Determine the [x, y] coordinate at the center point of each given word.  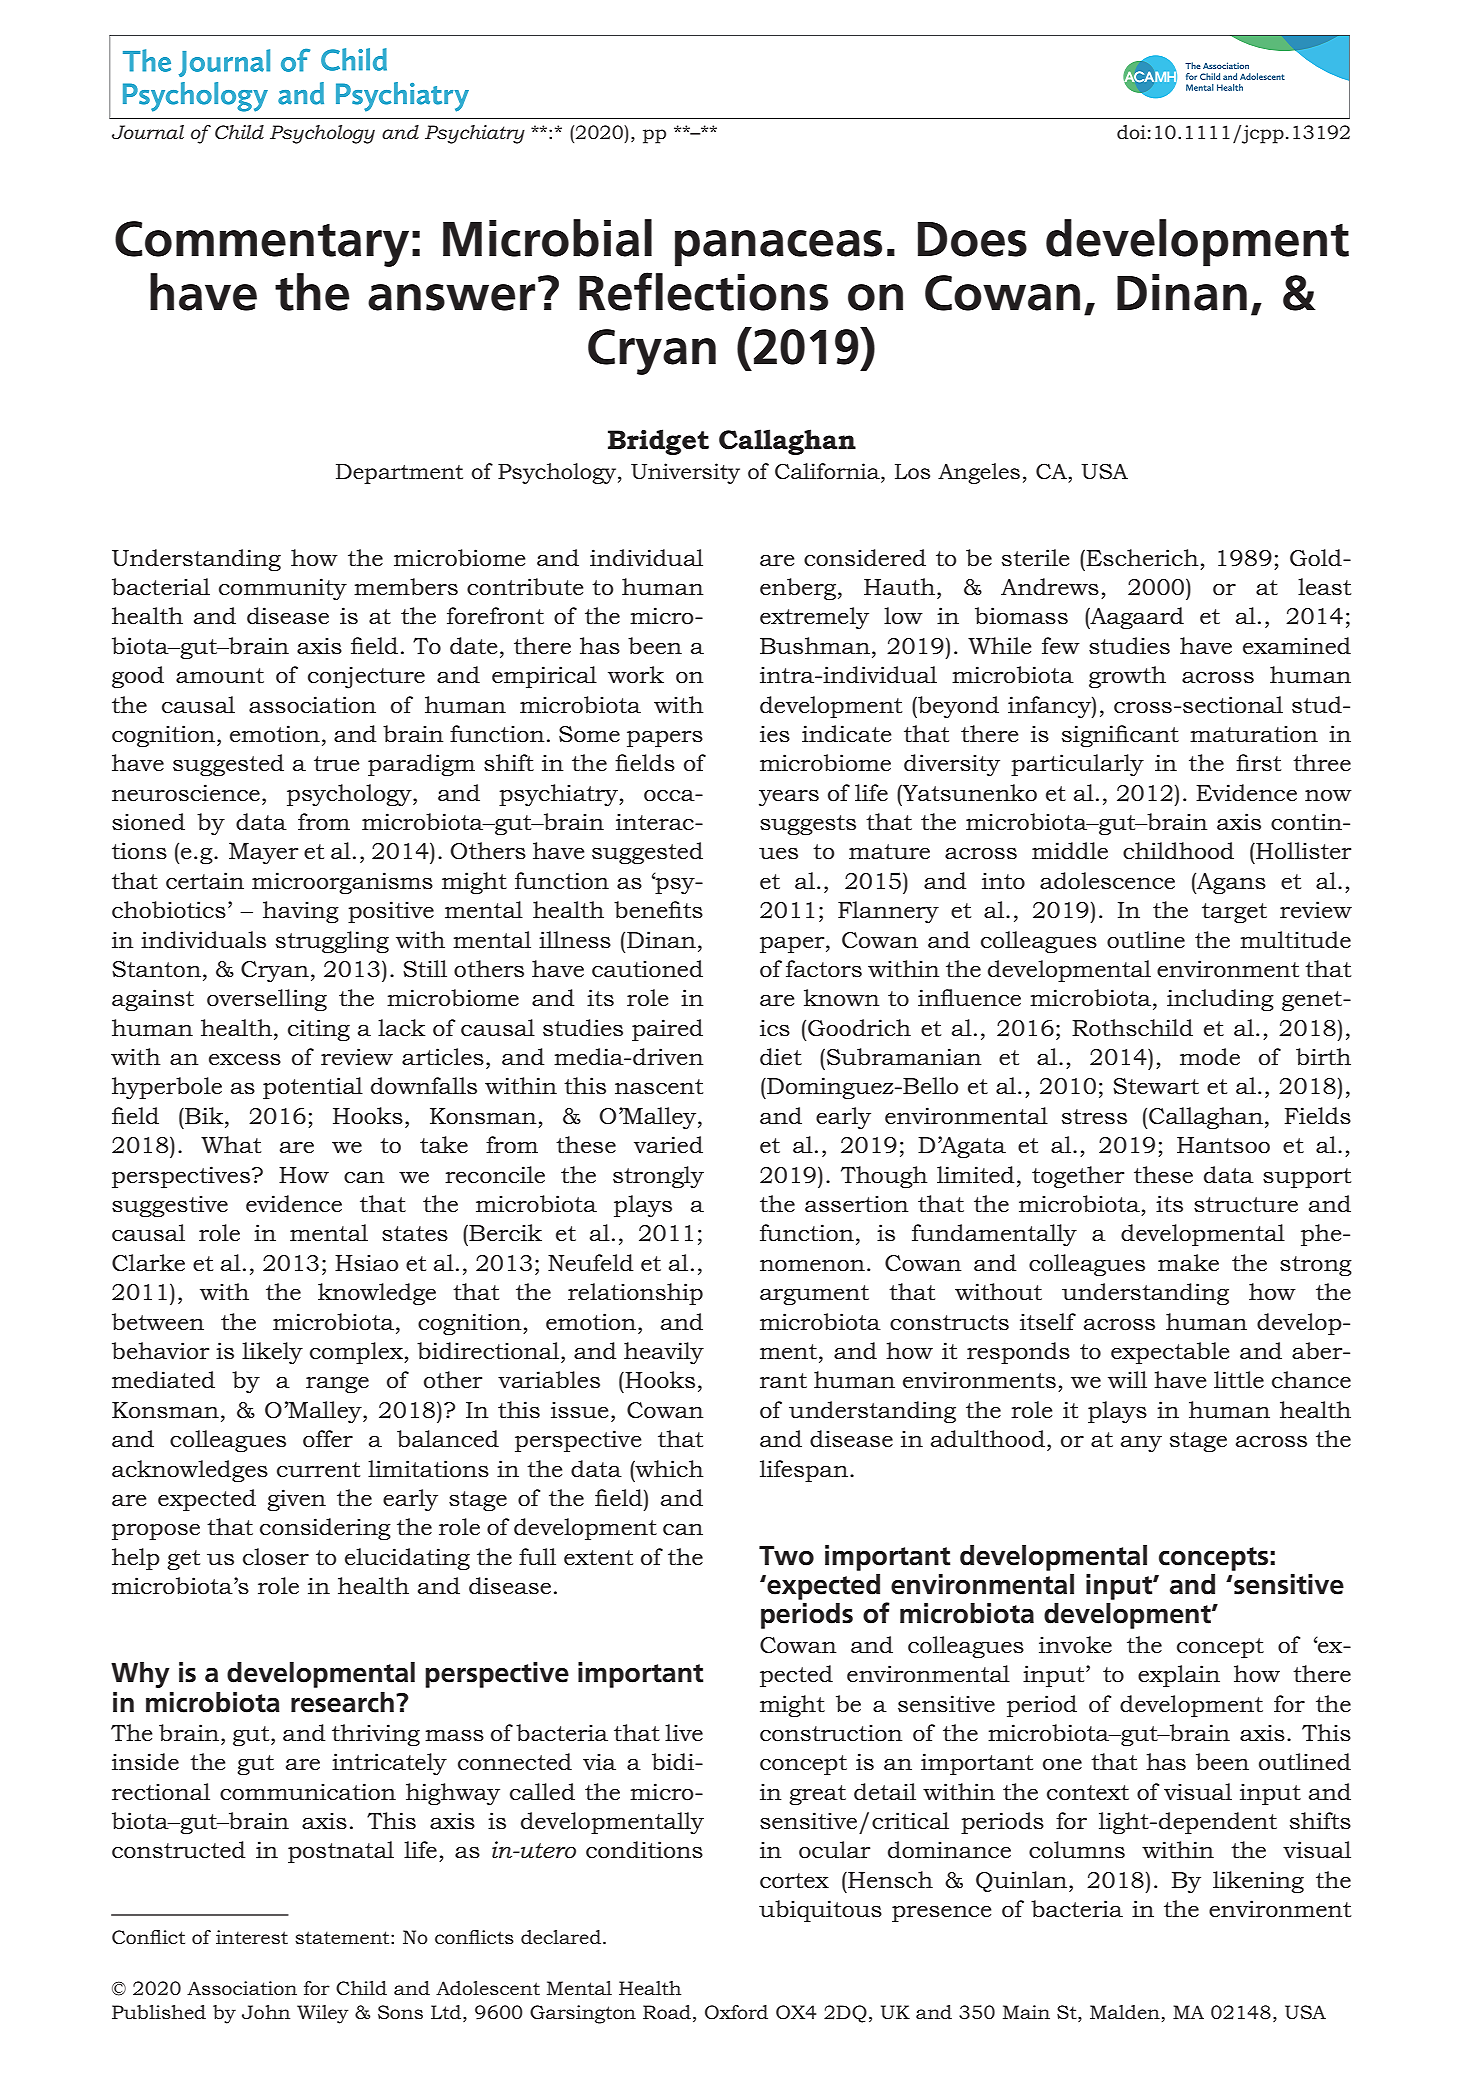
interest [252, 1937]
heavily [664, 1353]
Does [972, 239]
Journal [148, 132]
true [336, 764]
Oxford [736, 2012]
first [1258, 763]
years [789, 797]
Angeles [979, 473]
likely [272, 1353]
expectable [1170, 1353]
